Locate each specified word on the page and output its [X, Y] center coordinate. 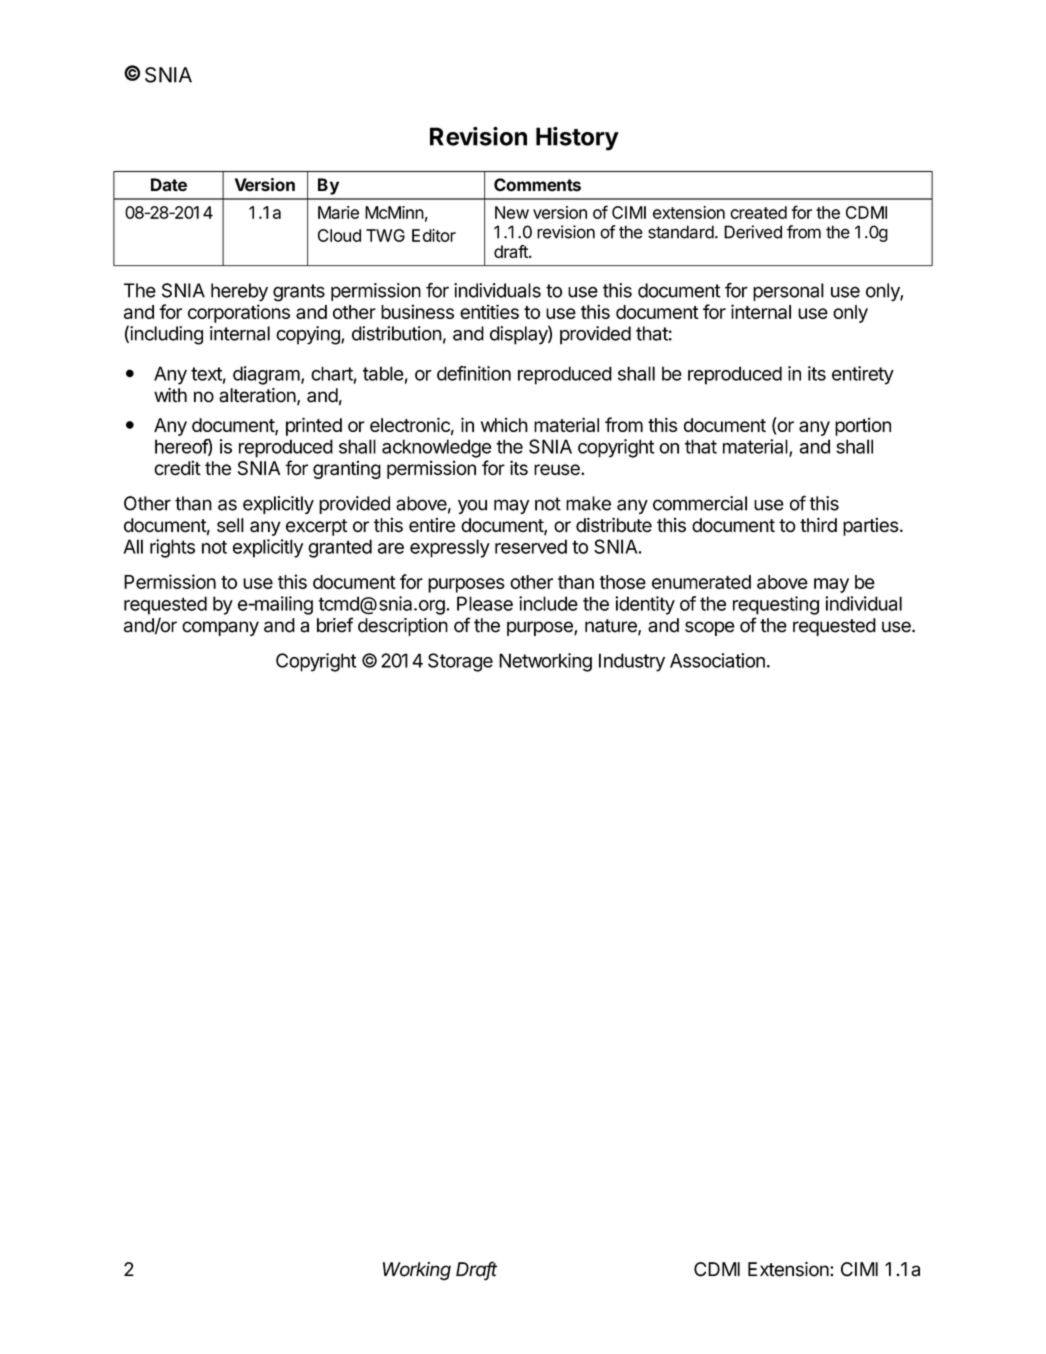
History [577, 138]
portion [863, 426]
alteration [257, 395]
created [758, 212]
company [220, 628]
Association [717, 660]
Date [169, 185]
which [504, 424]
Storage [460, 662]
